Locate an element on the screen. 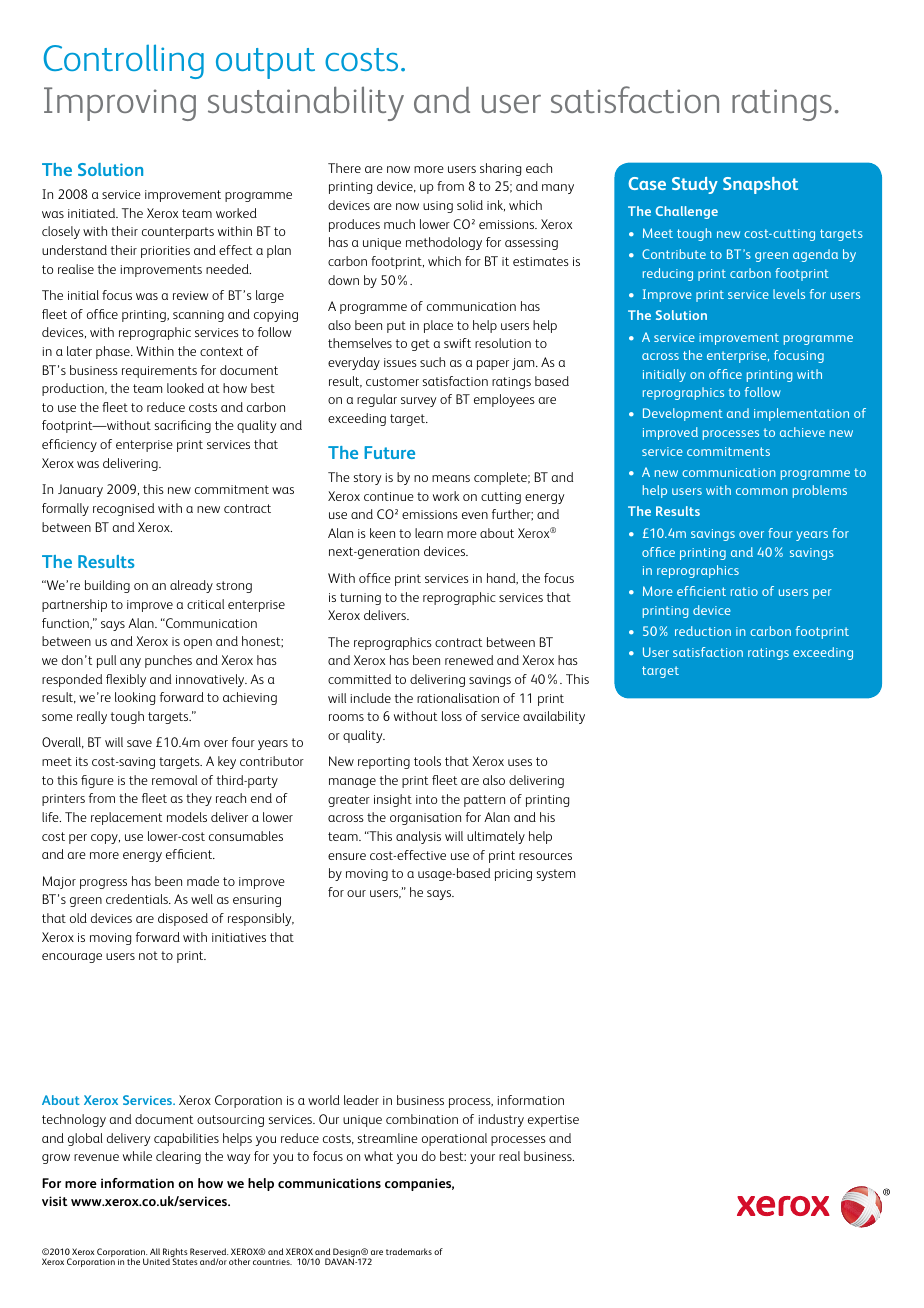 The width and height of the screenshot is (924, 1308). renewed is located at coordinates (469, 660).
